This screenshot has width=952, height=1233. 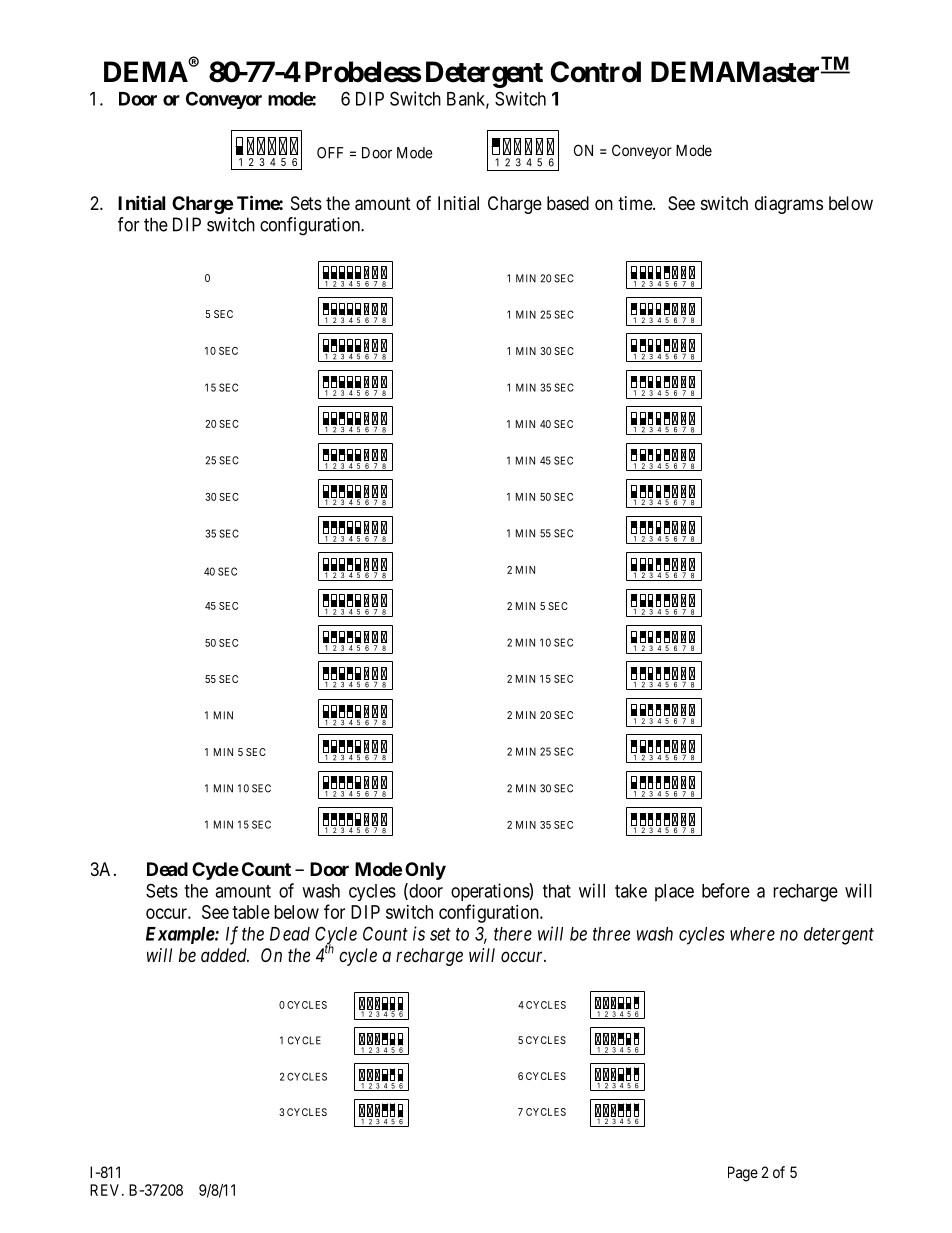 I want to click on based, so click(x=568, y=203).
